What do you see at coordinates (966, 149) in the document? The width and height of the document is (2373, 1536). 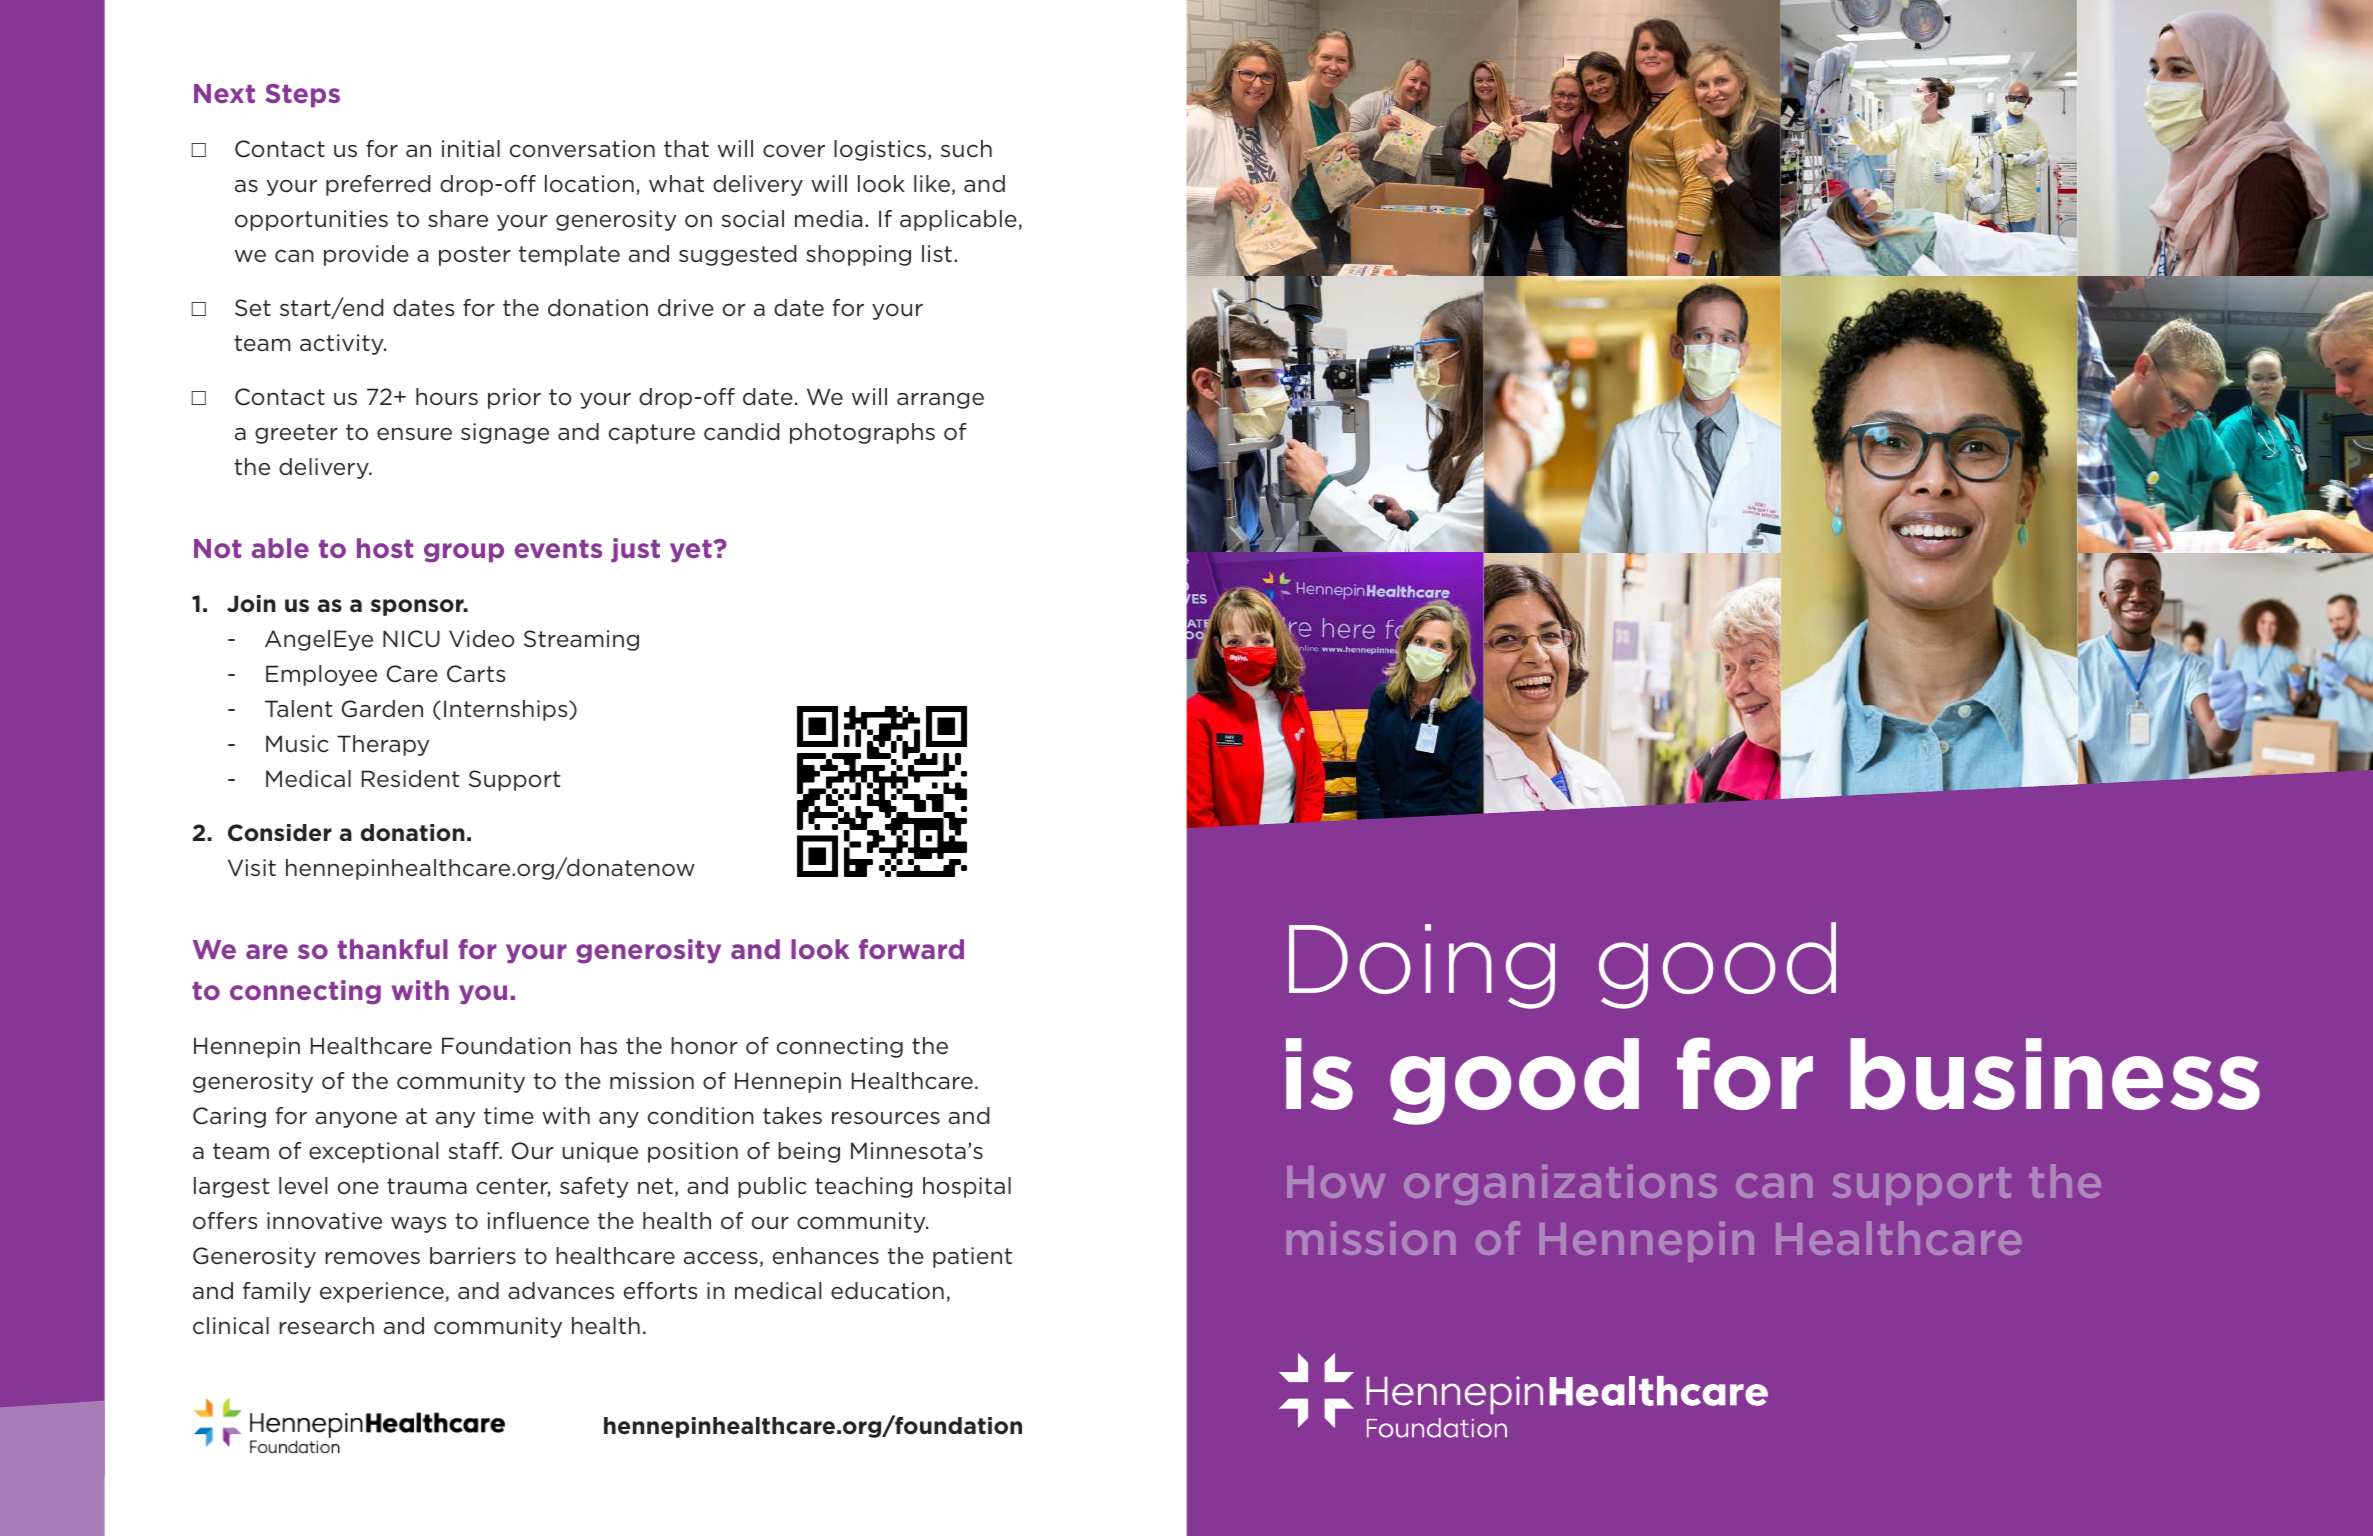 I see `such` at bounding box center [966, 149].
